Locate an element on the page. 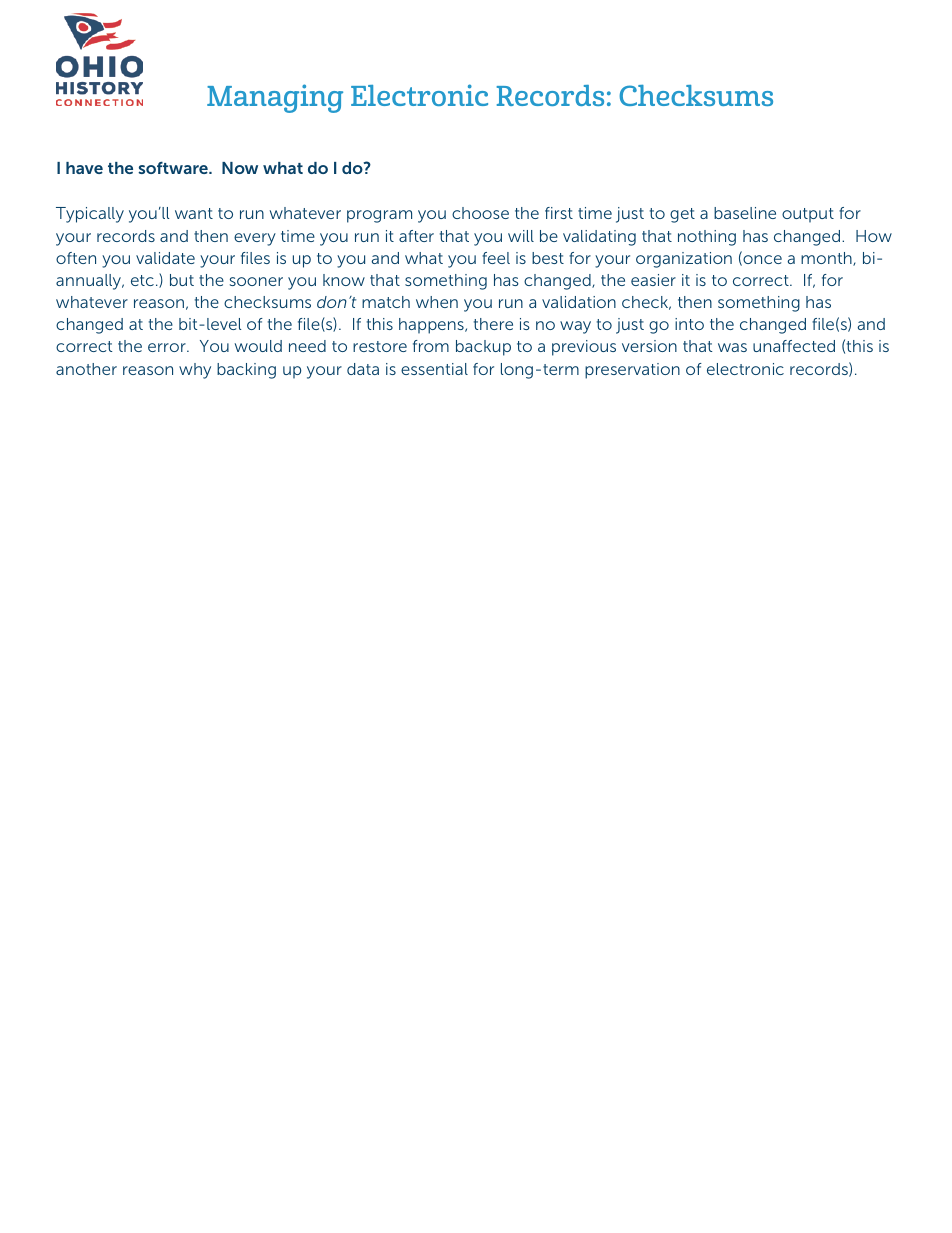 This document has height=1233, width=952. choose is located at coordinates (480, 213).
